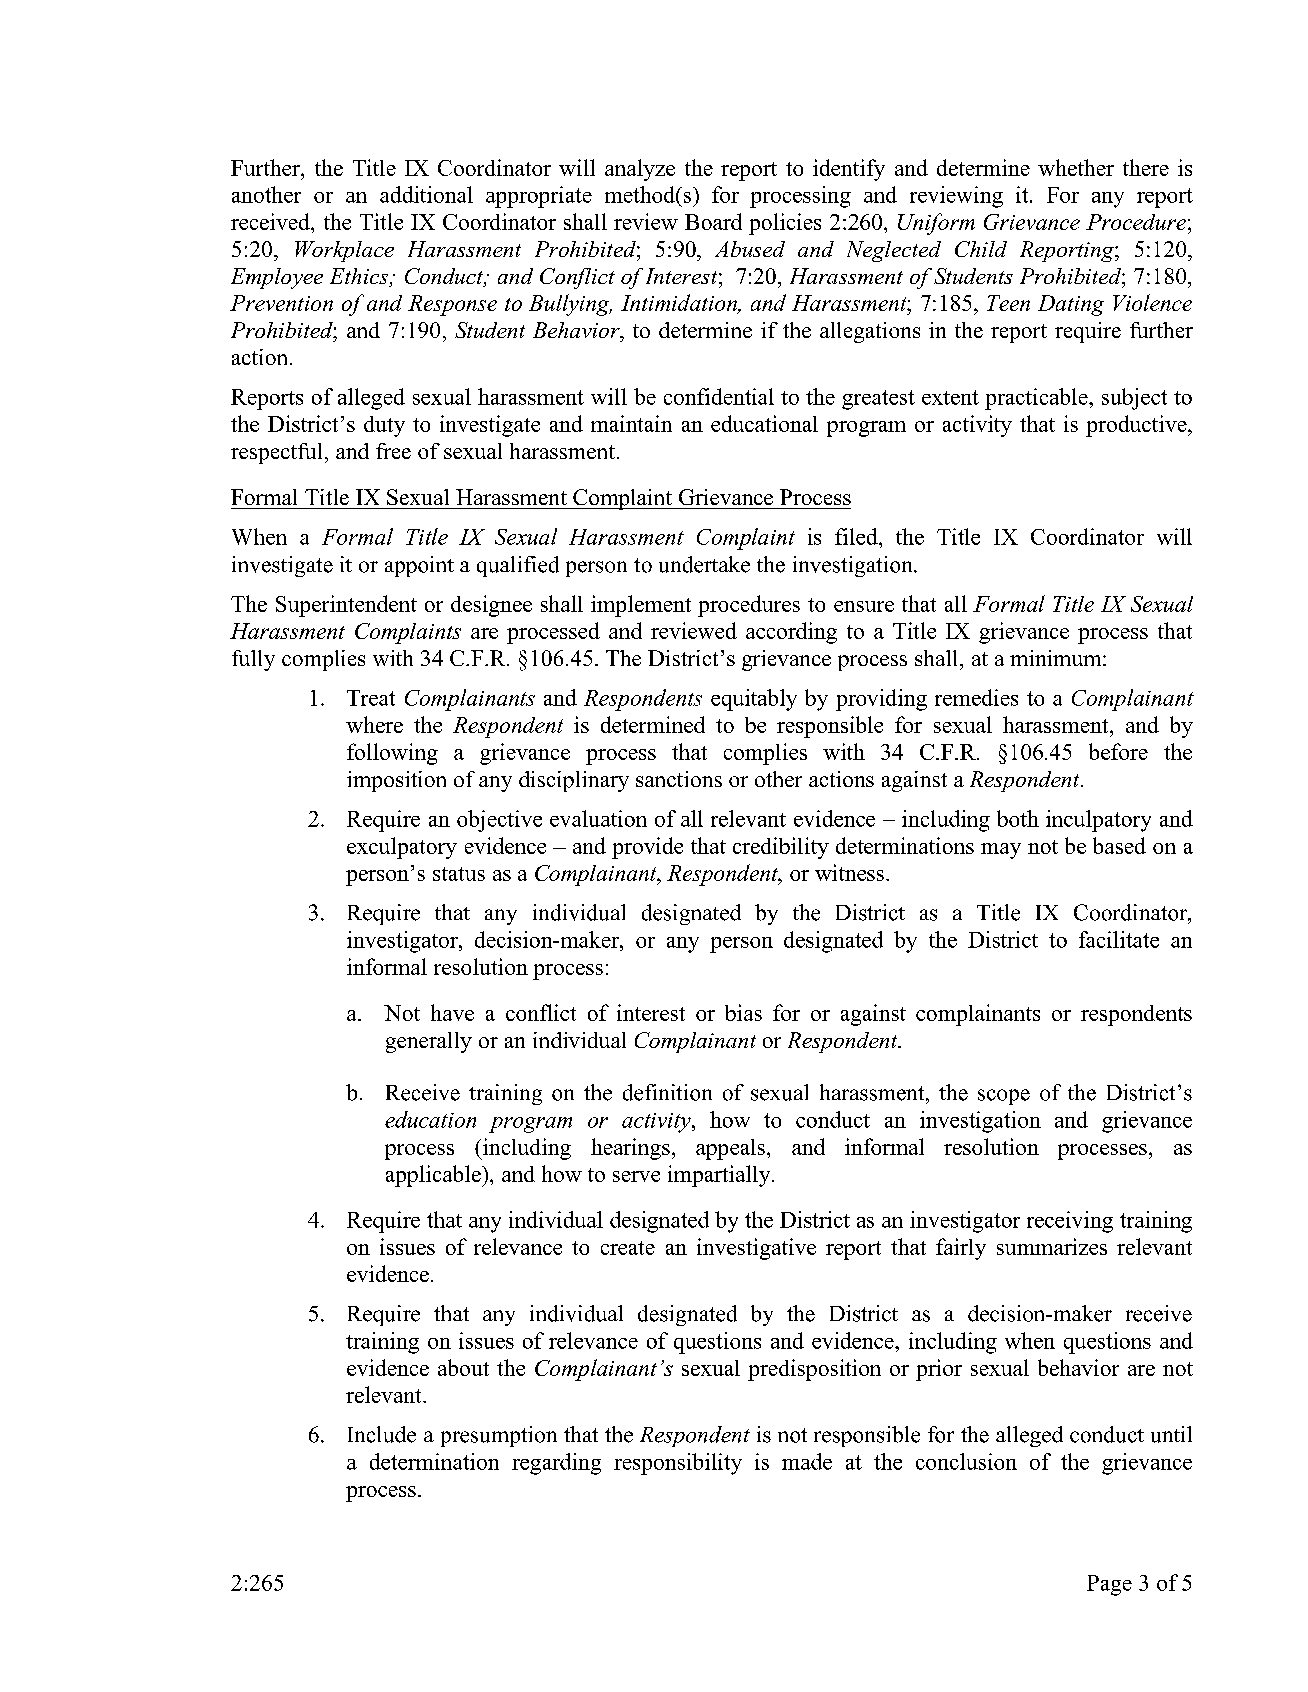 The width and height of the page is (1308, 1692). Describe the element at coordinates (667, 1092) in the page. I see `definition` at that location.
